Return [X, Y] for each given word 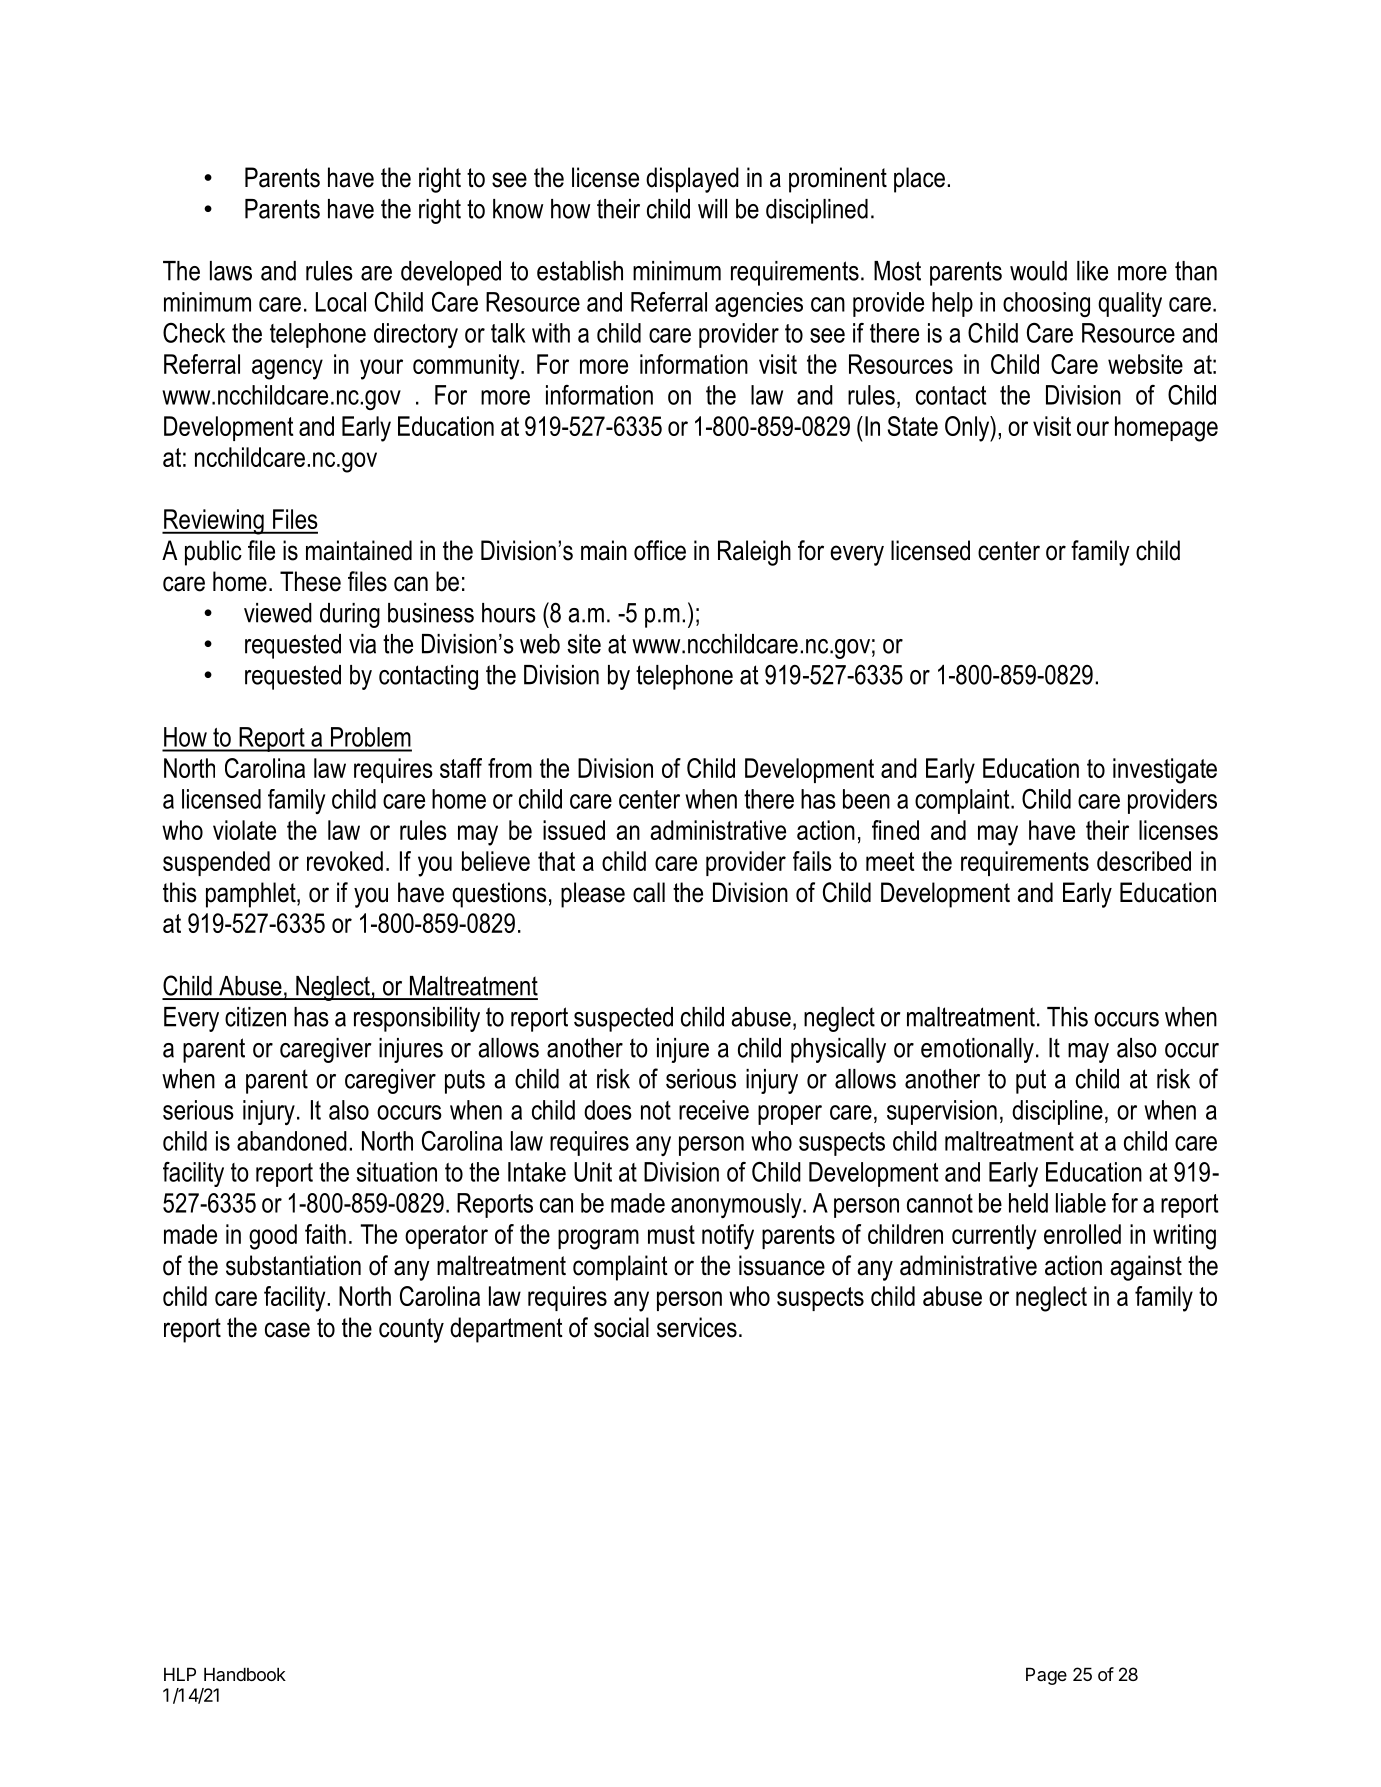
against [1146, 1268]
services [697, 1327]
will [712, 209]
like [1092, 271]
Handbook [245, 1674]
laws [231, 271]
